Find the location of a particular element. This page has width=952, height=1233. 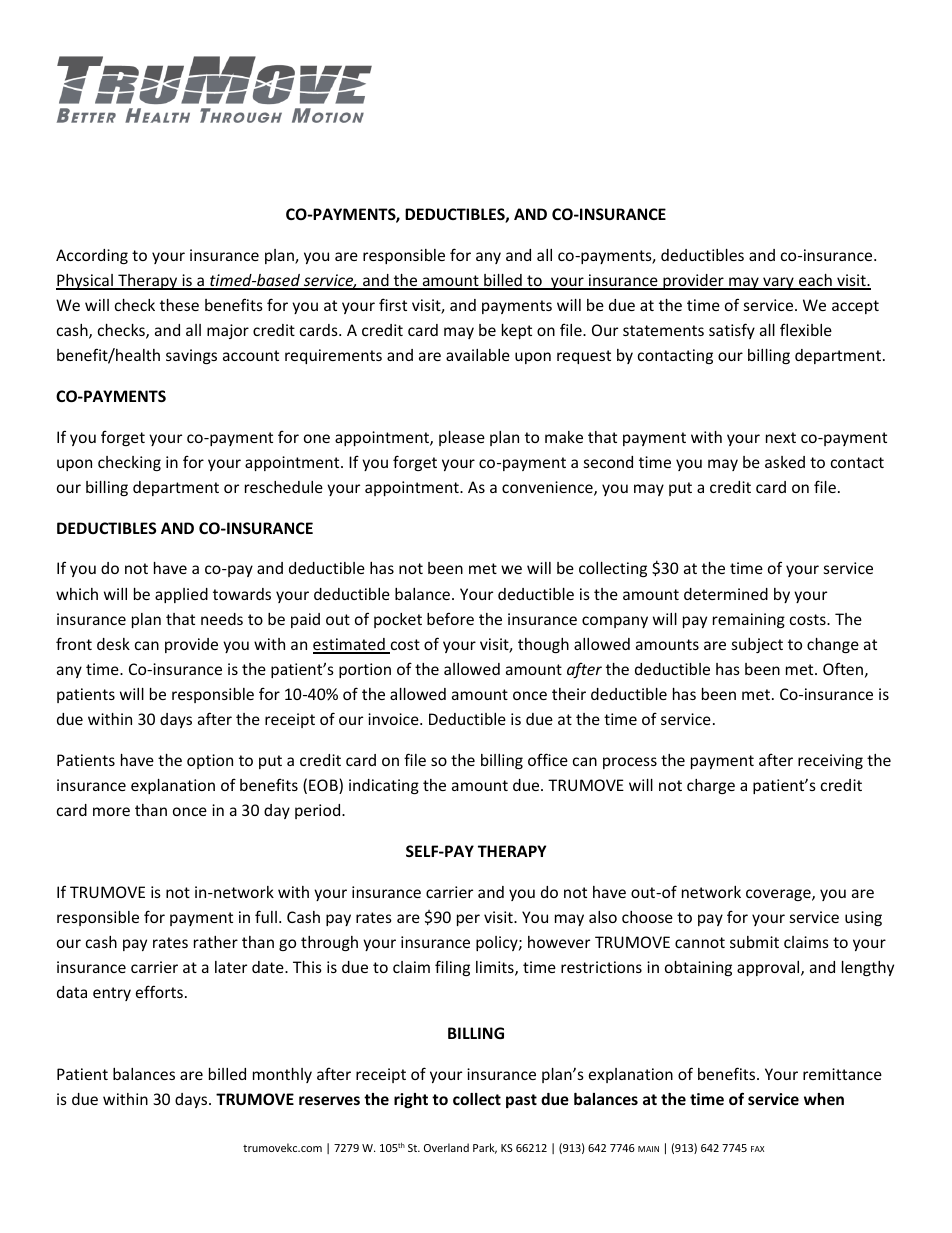

Overland is located at coordinates (446, 1147).
